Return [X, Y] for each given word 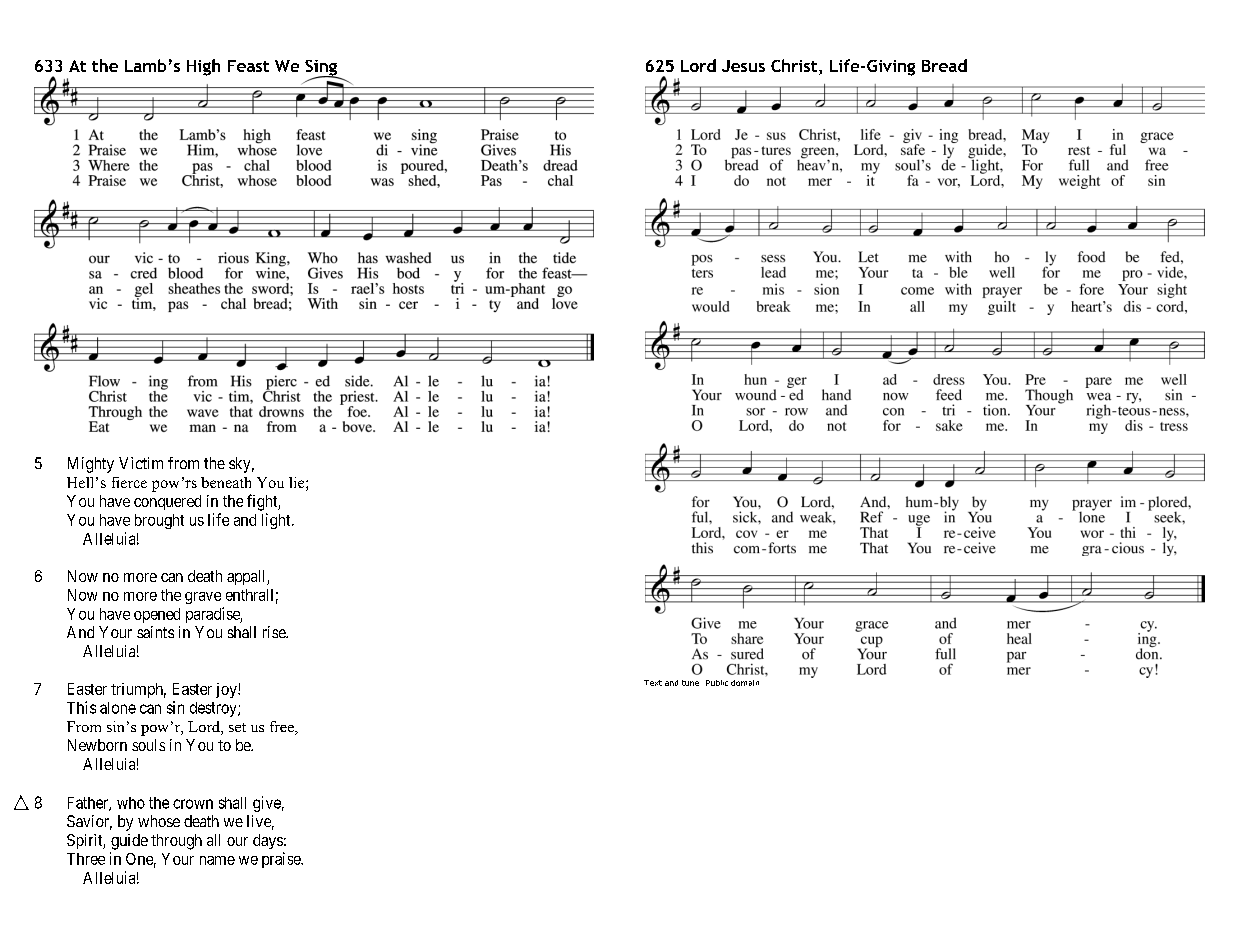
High [203, 67]
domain [745, 683]
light [277, 521]
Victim [141, 463]
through [176, 842]
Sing [322, 69]
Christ [795, 67]
